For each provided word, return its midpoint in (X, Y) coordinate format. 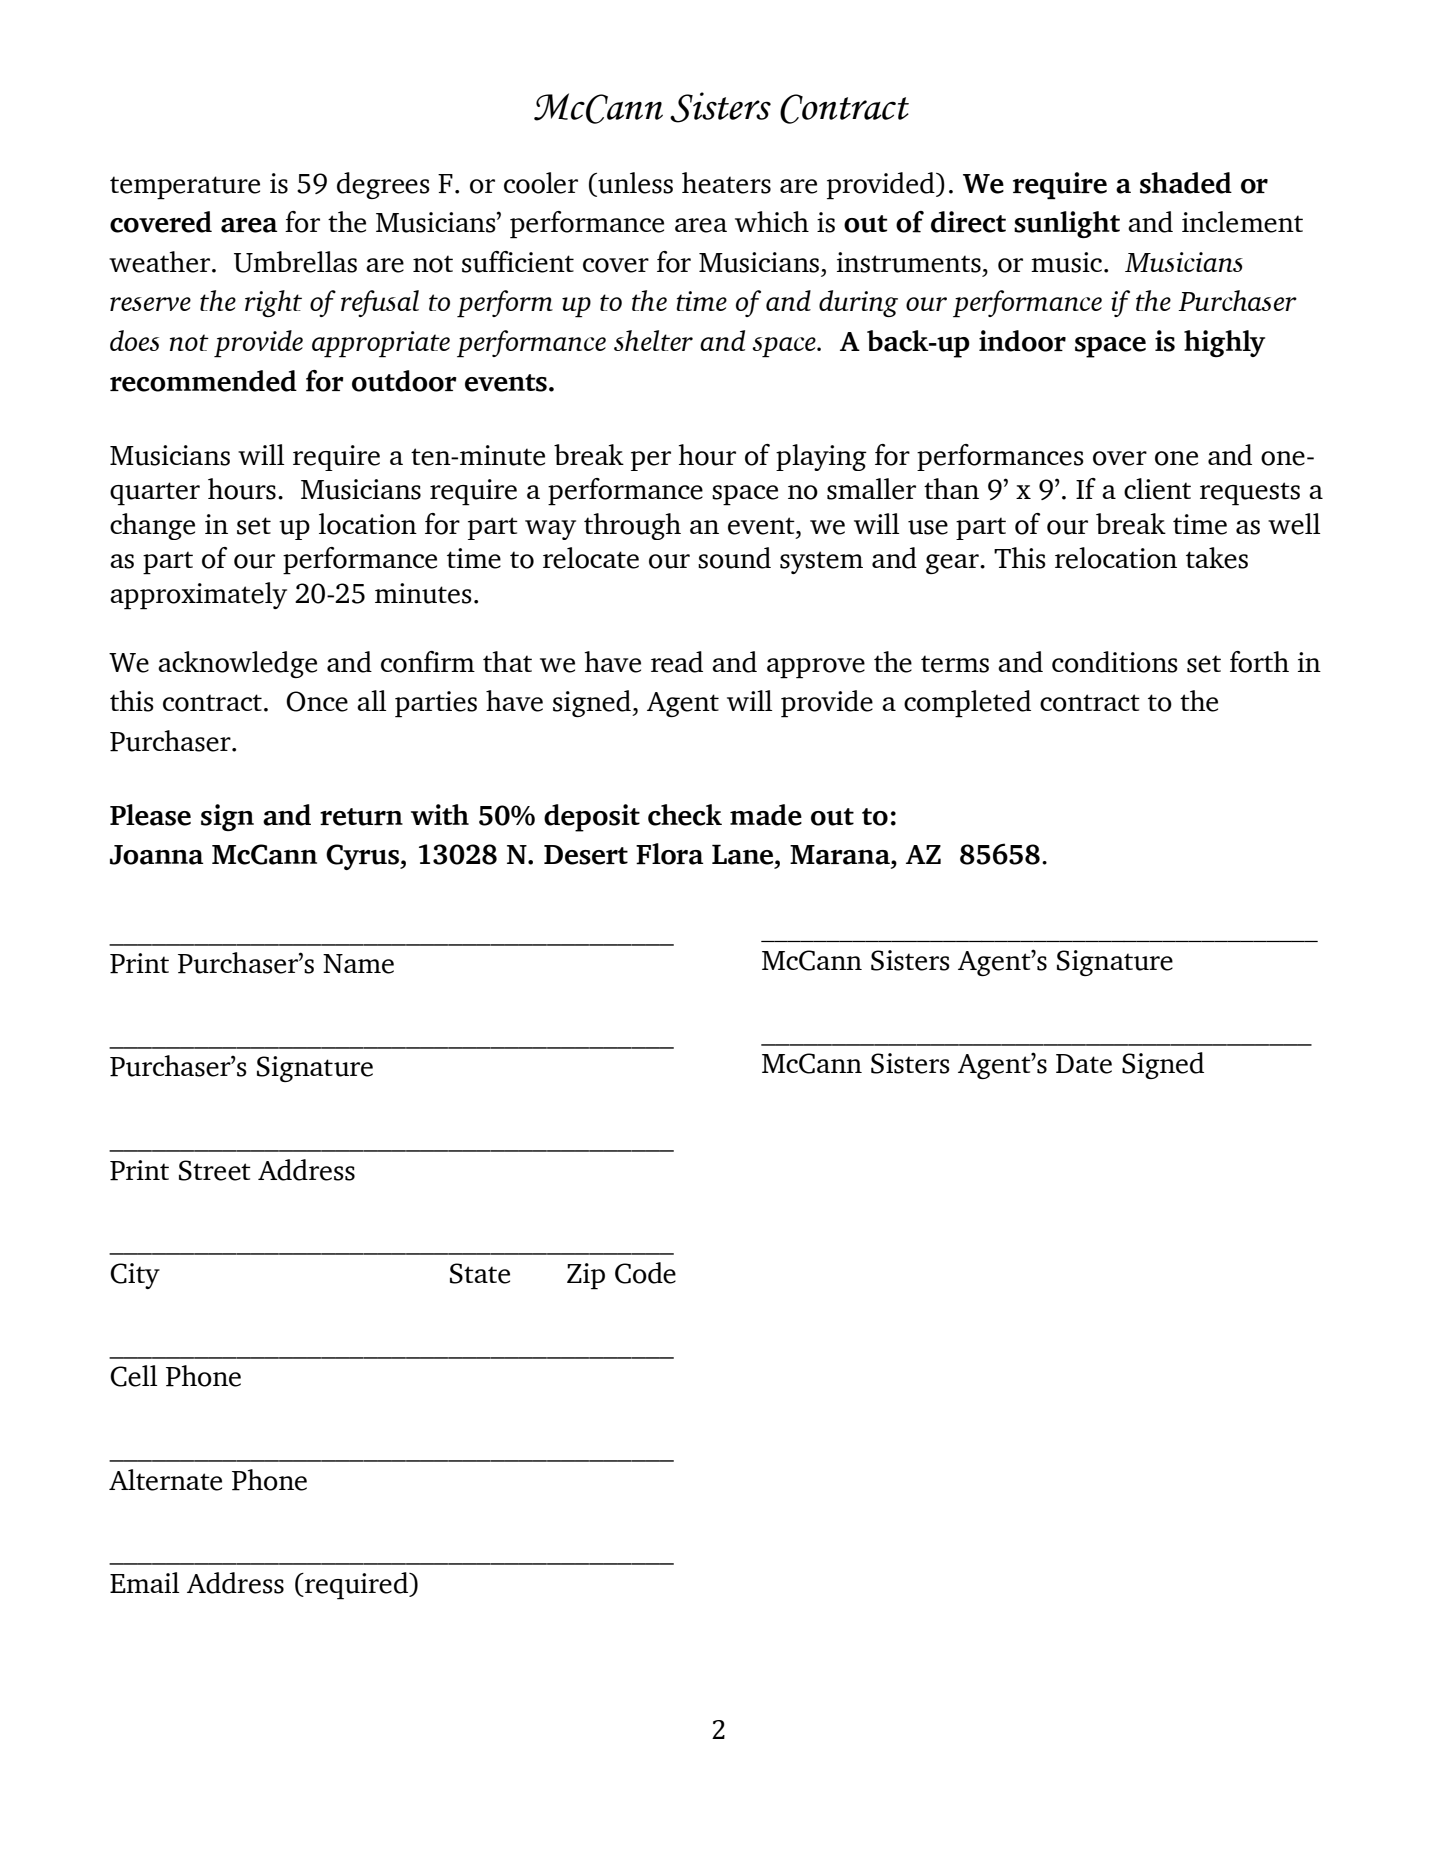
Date (1084, 1064)
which (772, 221)
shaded (1186, 183)
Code (645, 1273)
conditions (1115, 662)
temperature (185, 188)
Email (144, 1582)
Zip (586, 1276)
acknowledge (237, 664)
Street (215, 1170)
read (677, 662)
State (480, 1273)
